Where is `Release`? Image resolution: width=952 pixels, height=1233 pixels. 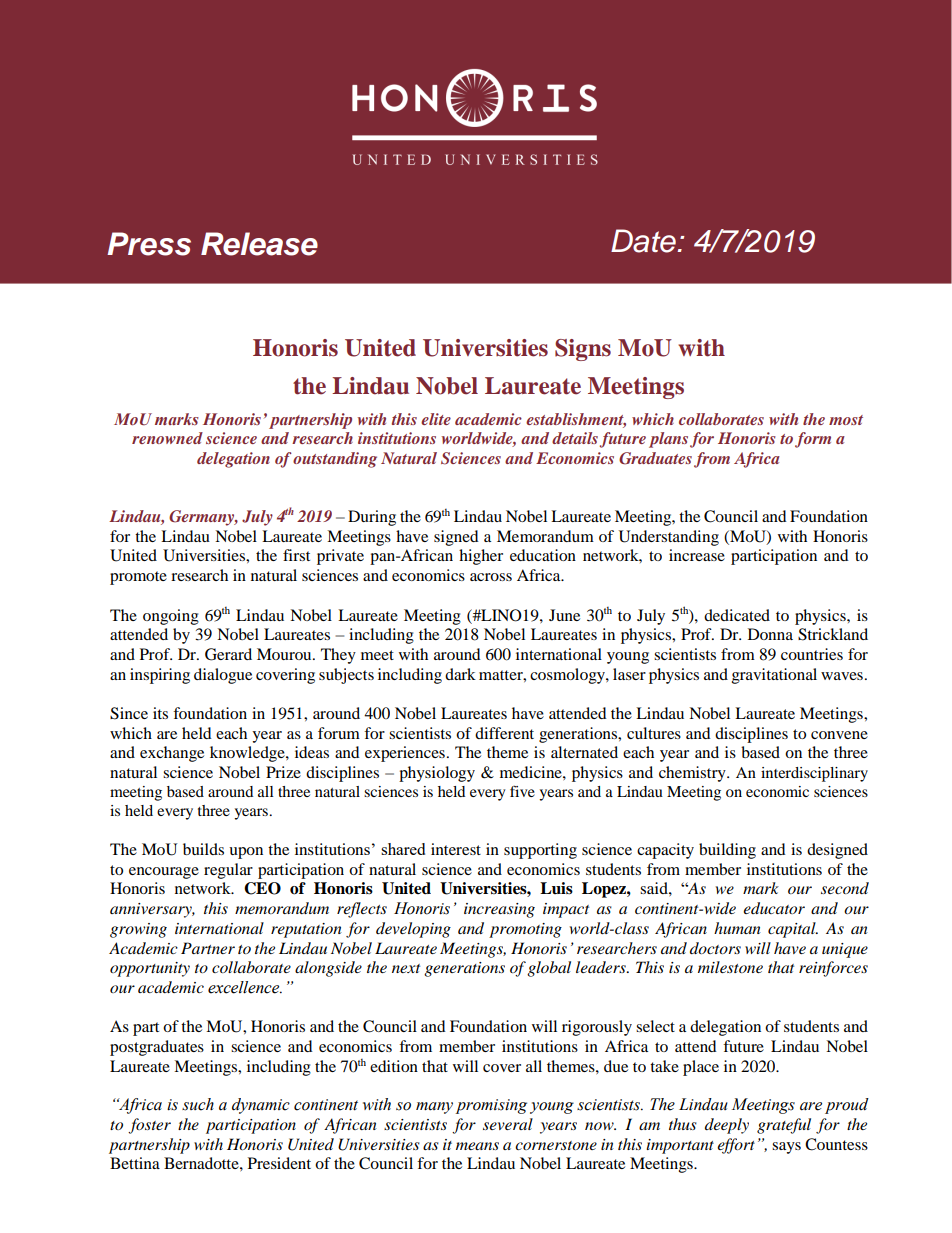 Release is located at coordinates (259, 244).
